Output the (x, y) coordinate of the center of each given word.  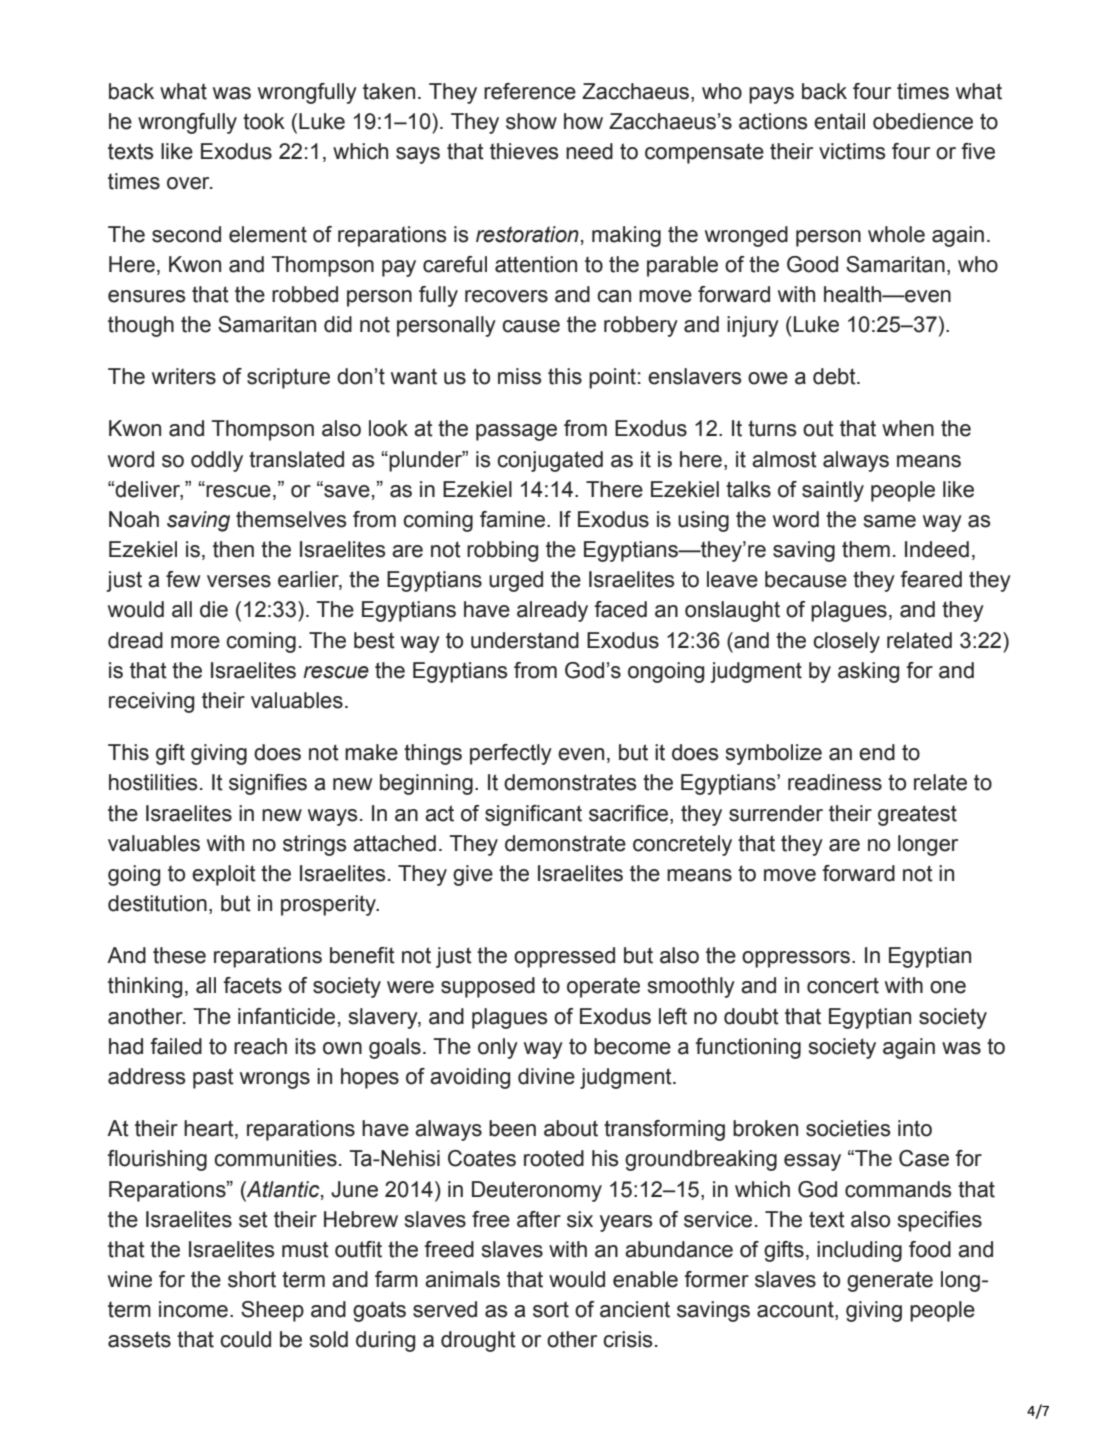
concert (843, 986)
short (252, 1279)
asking (868, 672)
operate (603, 988)
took (264, 121)
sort (551, 1310)
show (531, 121)
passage (516, 432)
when (908, 428)
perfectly (511, 754)
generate (890, 1281)
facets (252, 985)
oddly (217, 461)
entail (839, 121)
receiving (151, 702)
